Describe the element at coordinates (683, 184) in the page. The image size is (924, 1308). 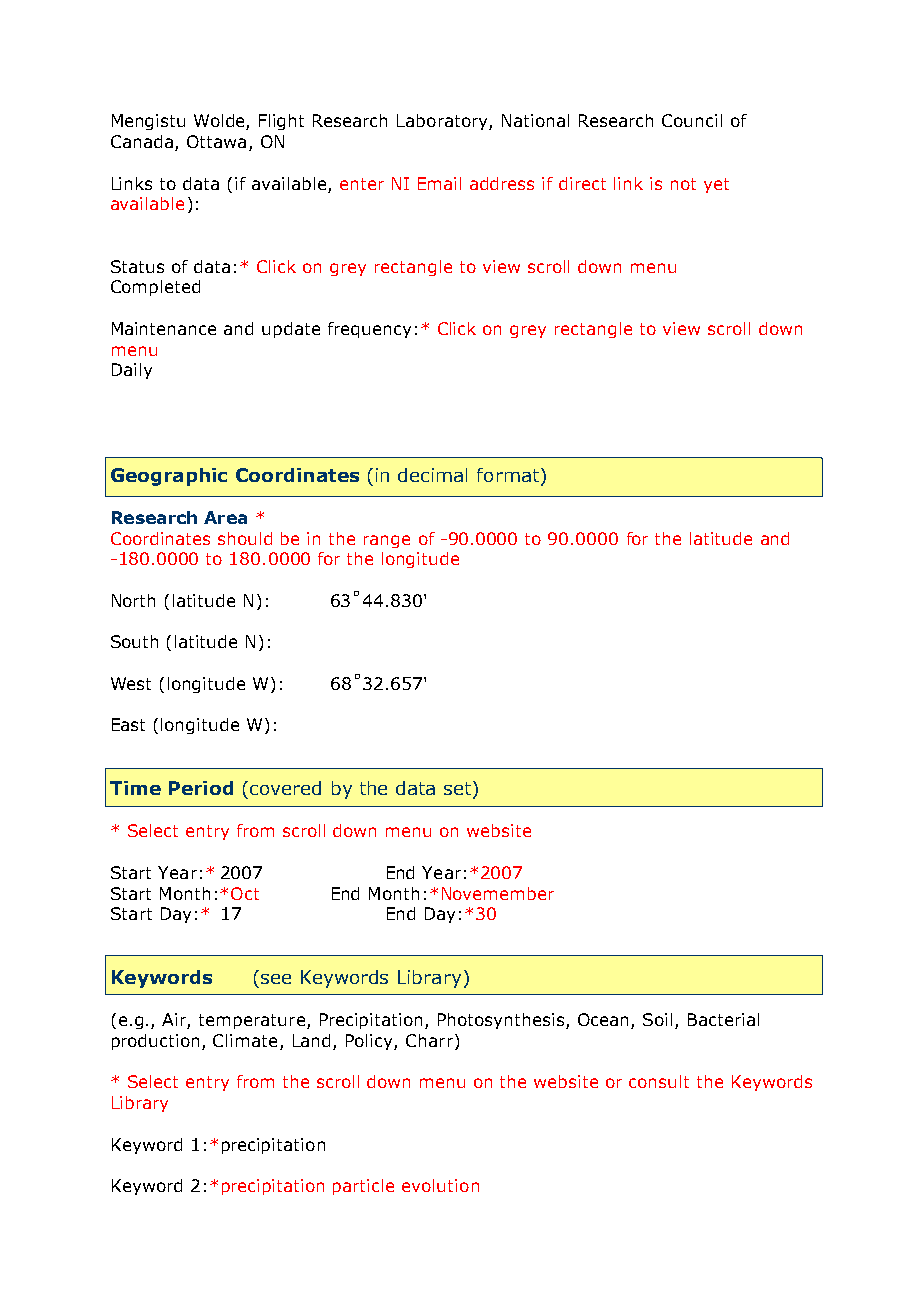
I see `not` at that location.
